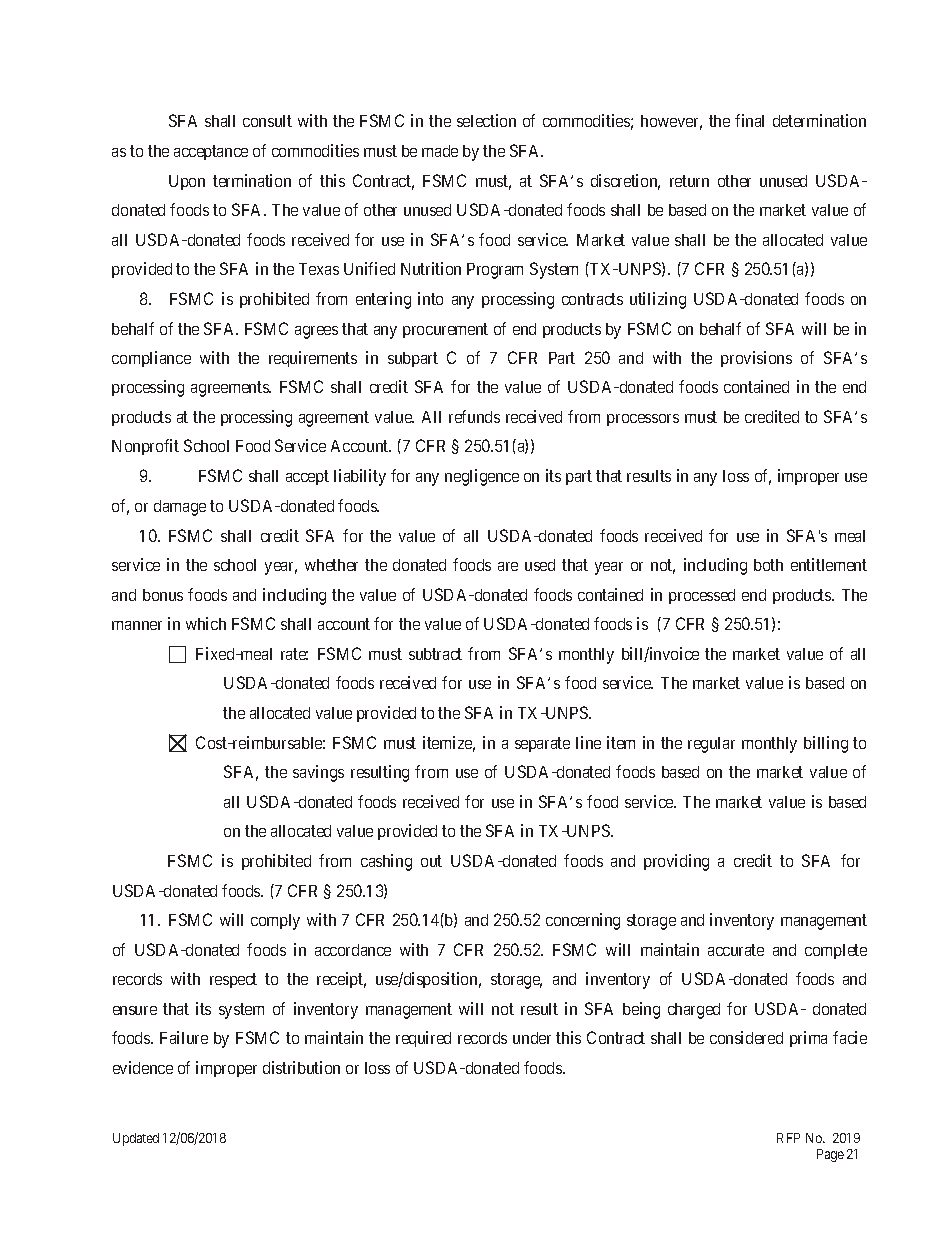  Describe the element at coordinates (768, 565) in the image. I see `both` at that location.
